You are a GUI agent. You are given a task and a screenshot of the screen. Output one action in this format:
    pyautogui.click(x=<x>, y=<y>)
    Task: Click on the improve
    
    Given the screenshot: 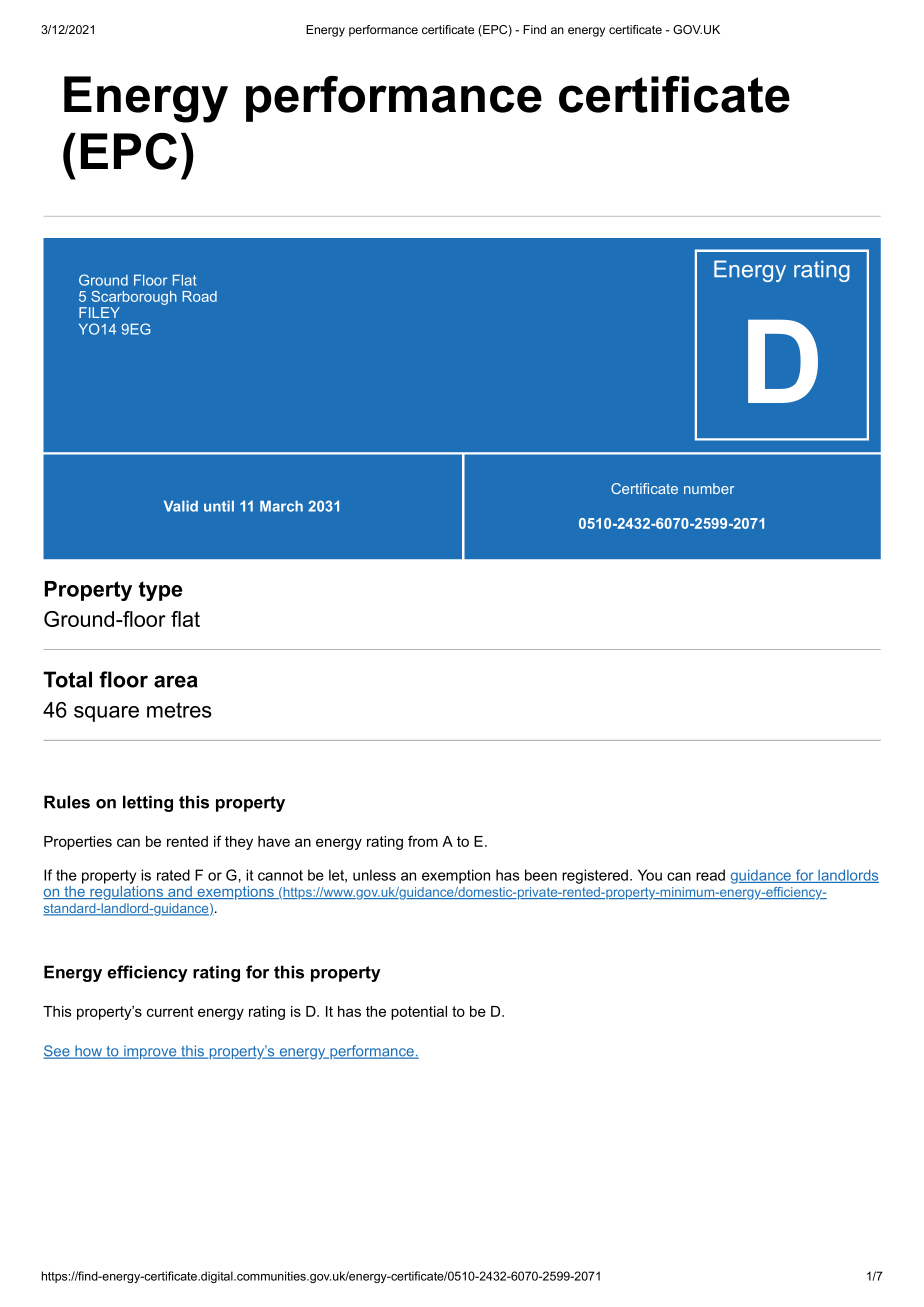 What is the action you would take?
    pyautogui.click(x=150, y=1052)
